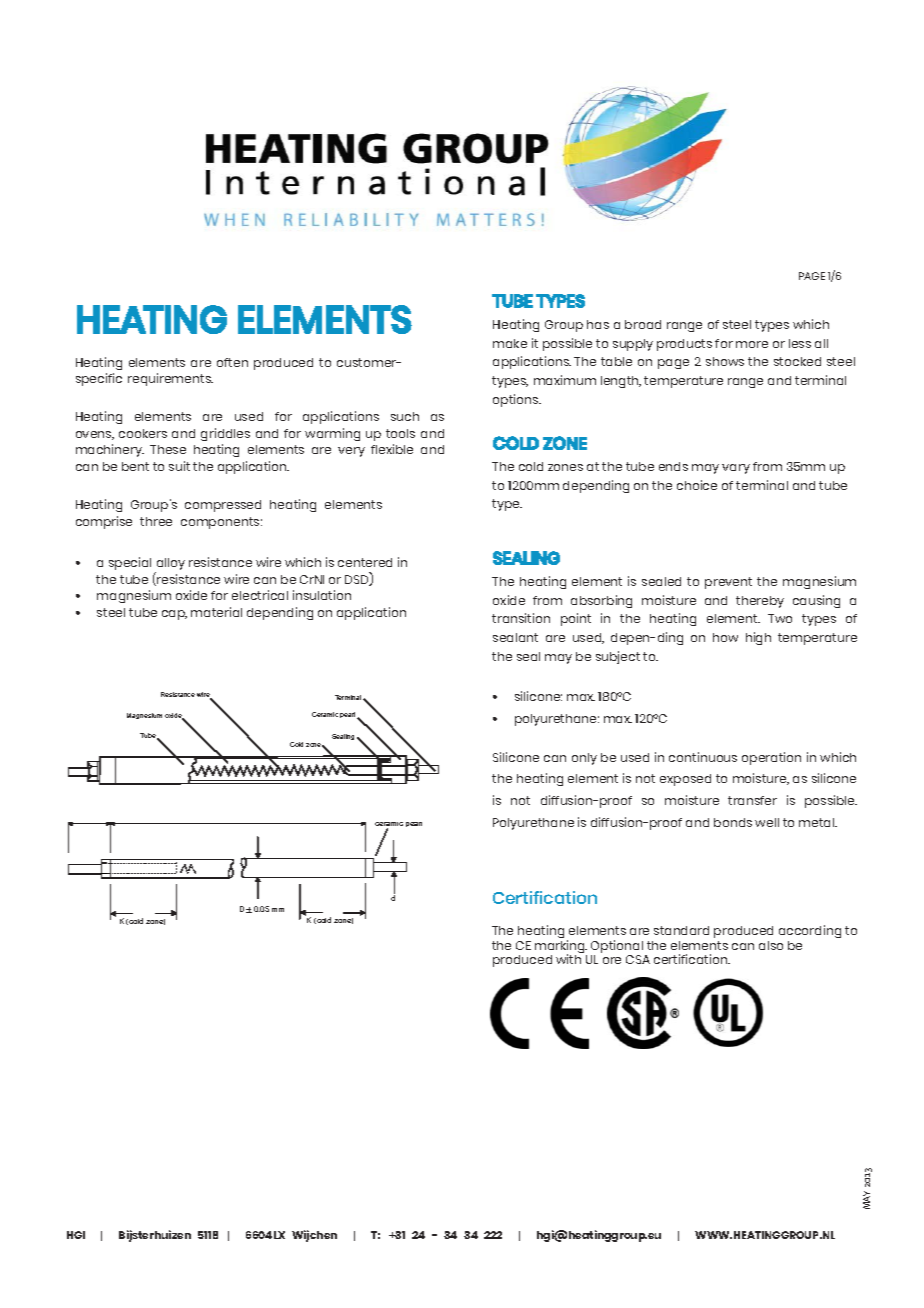  Describe the element at coordinates (232, 362) in the page. I see `often` at that location.
